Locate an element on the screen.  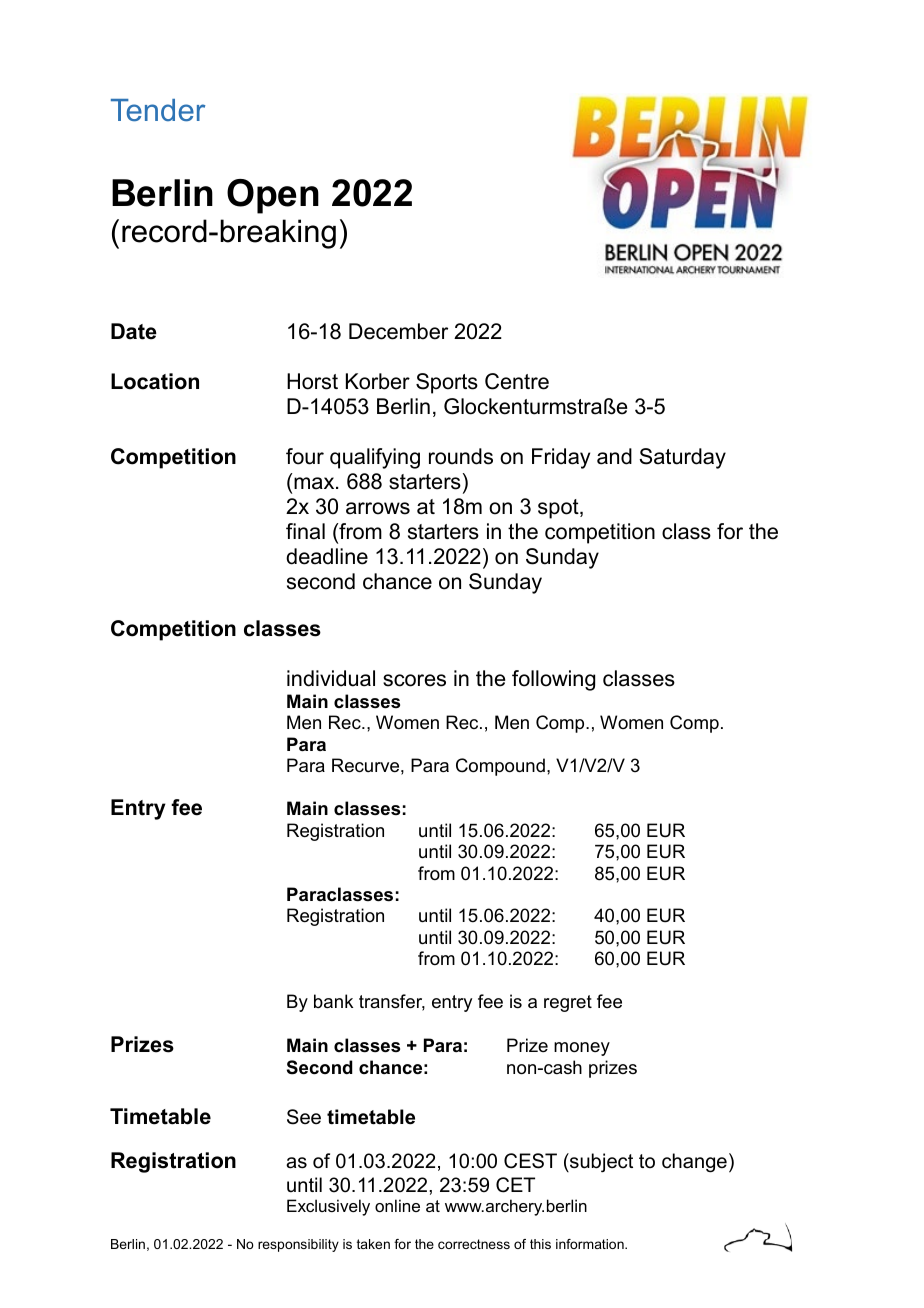
online is located at coordinates (397, 1205).
